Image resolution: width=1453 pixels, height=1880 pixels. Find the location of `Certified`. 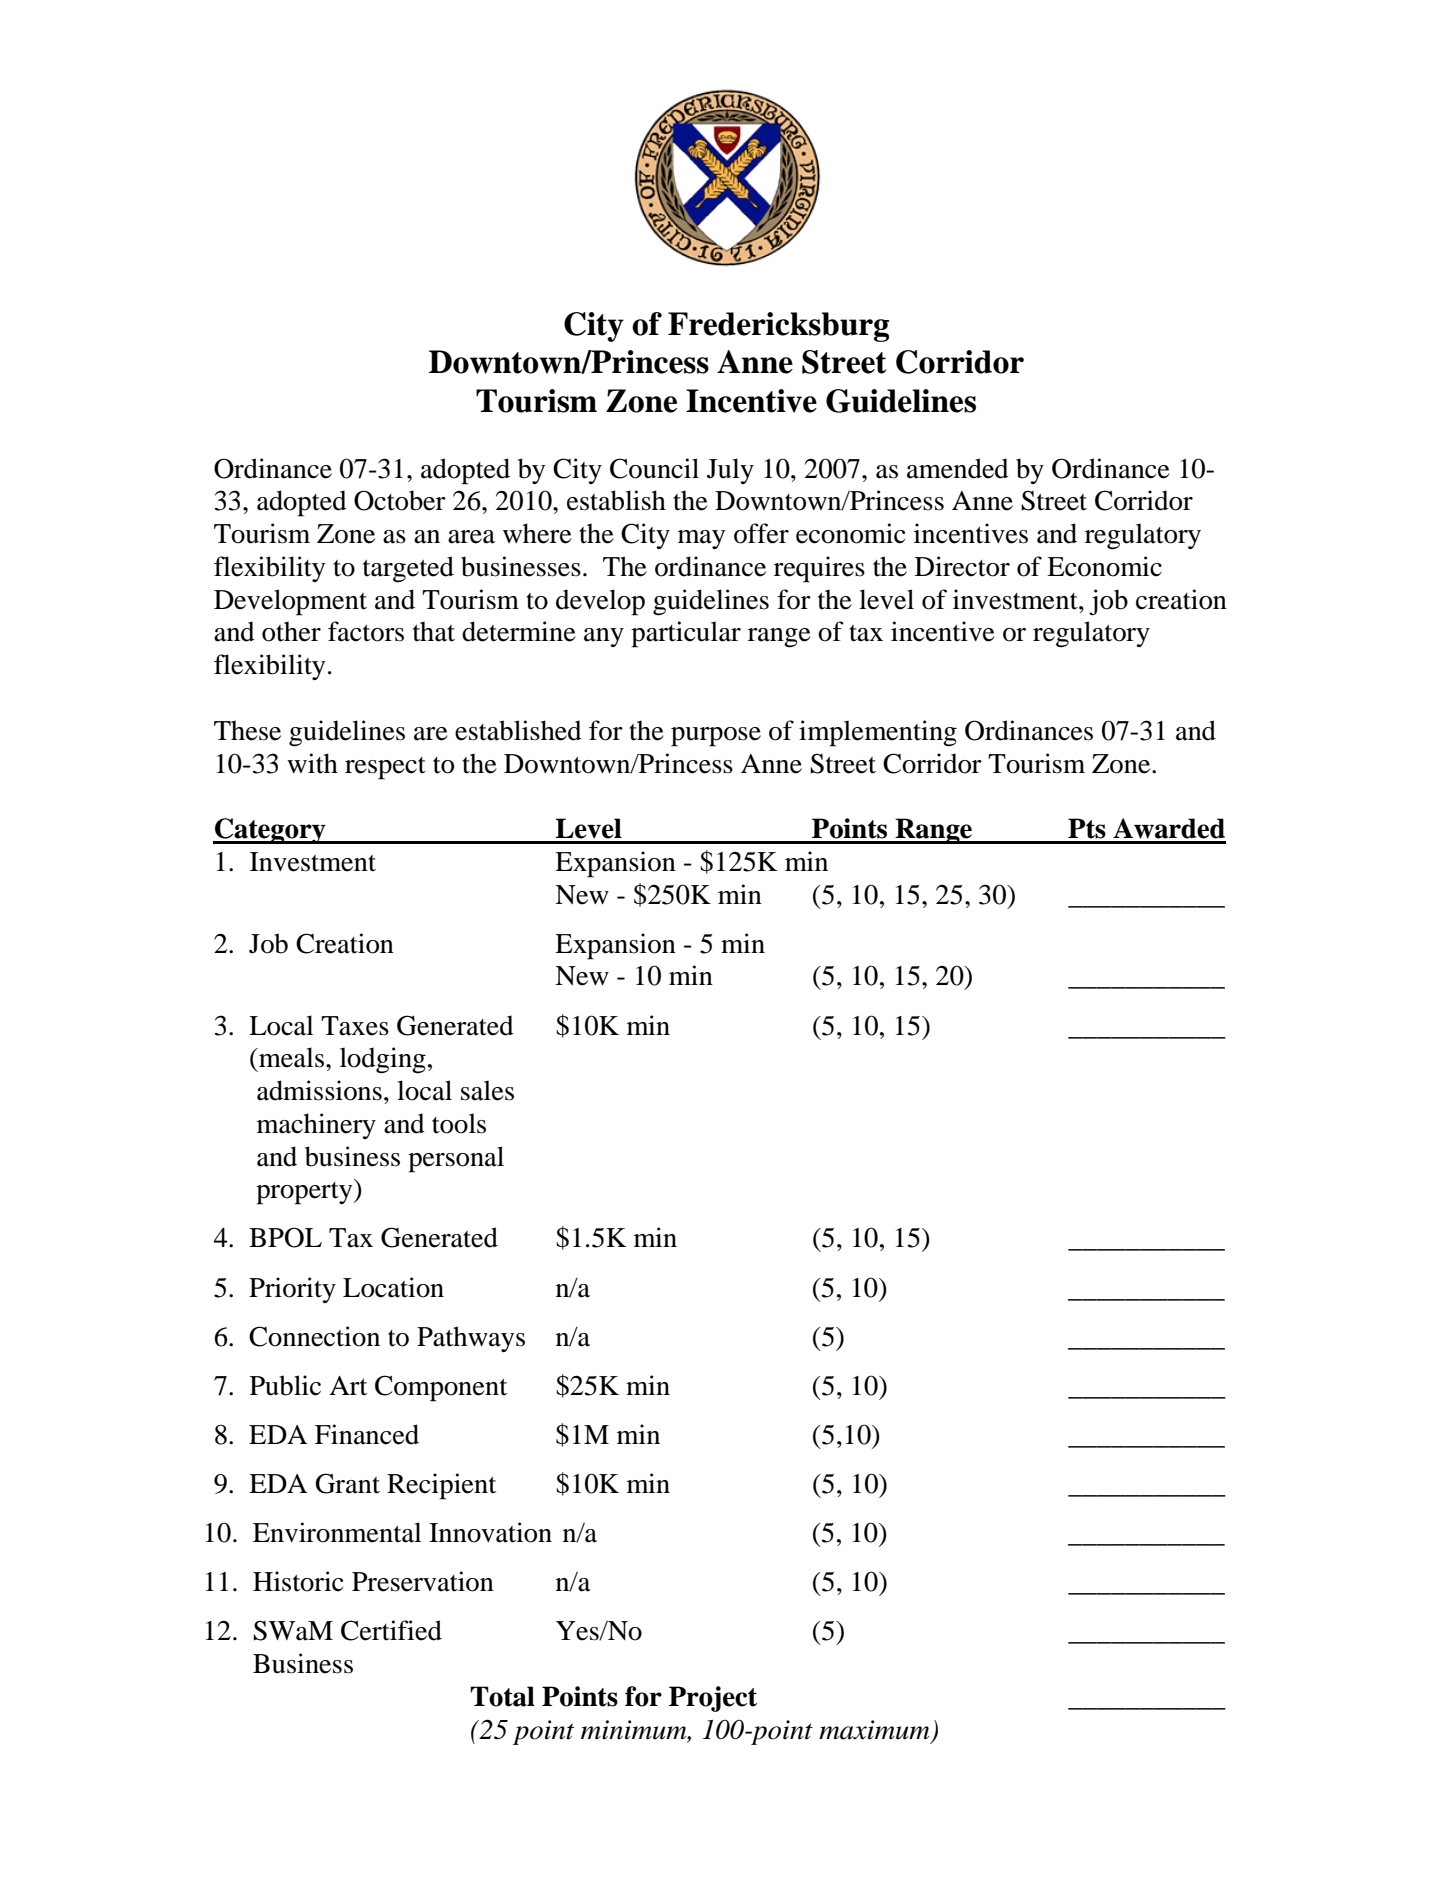

Certified is located at coordinates (391, 1630).
